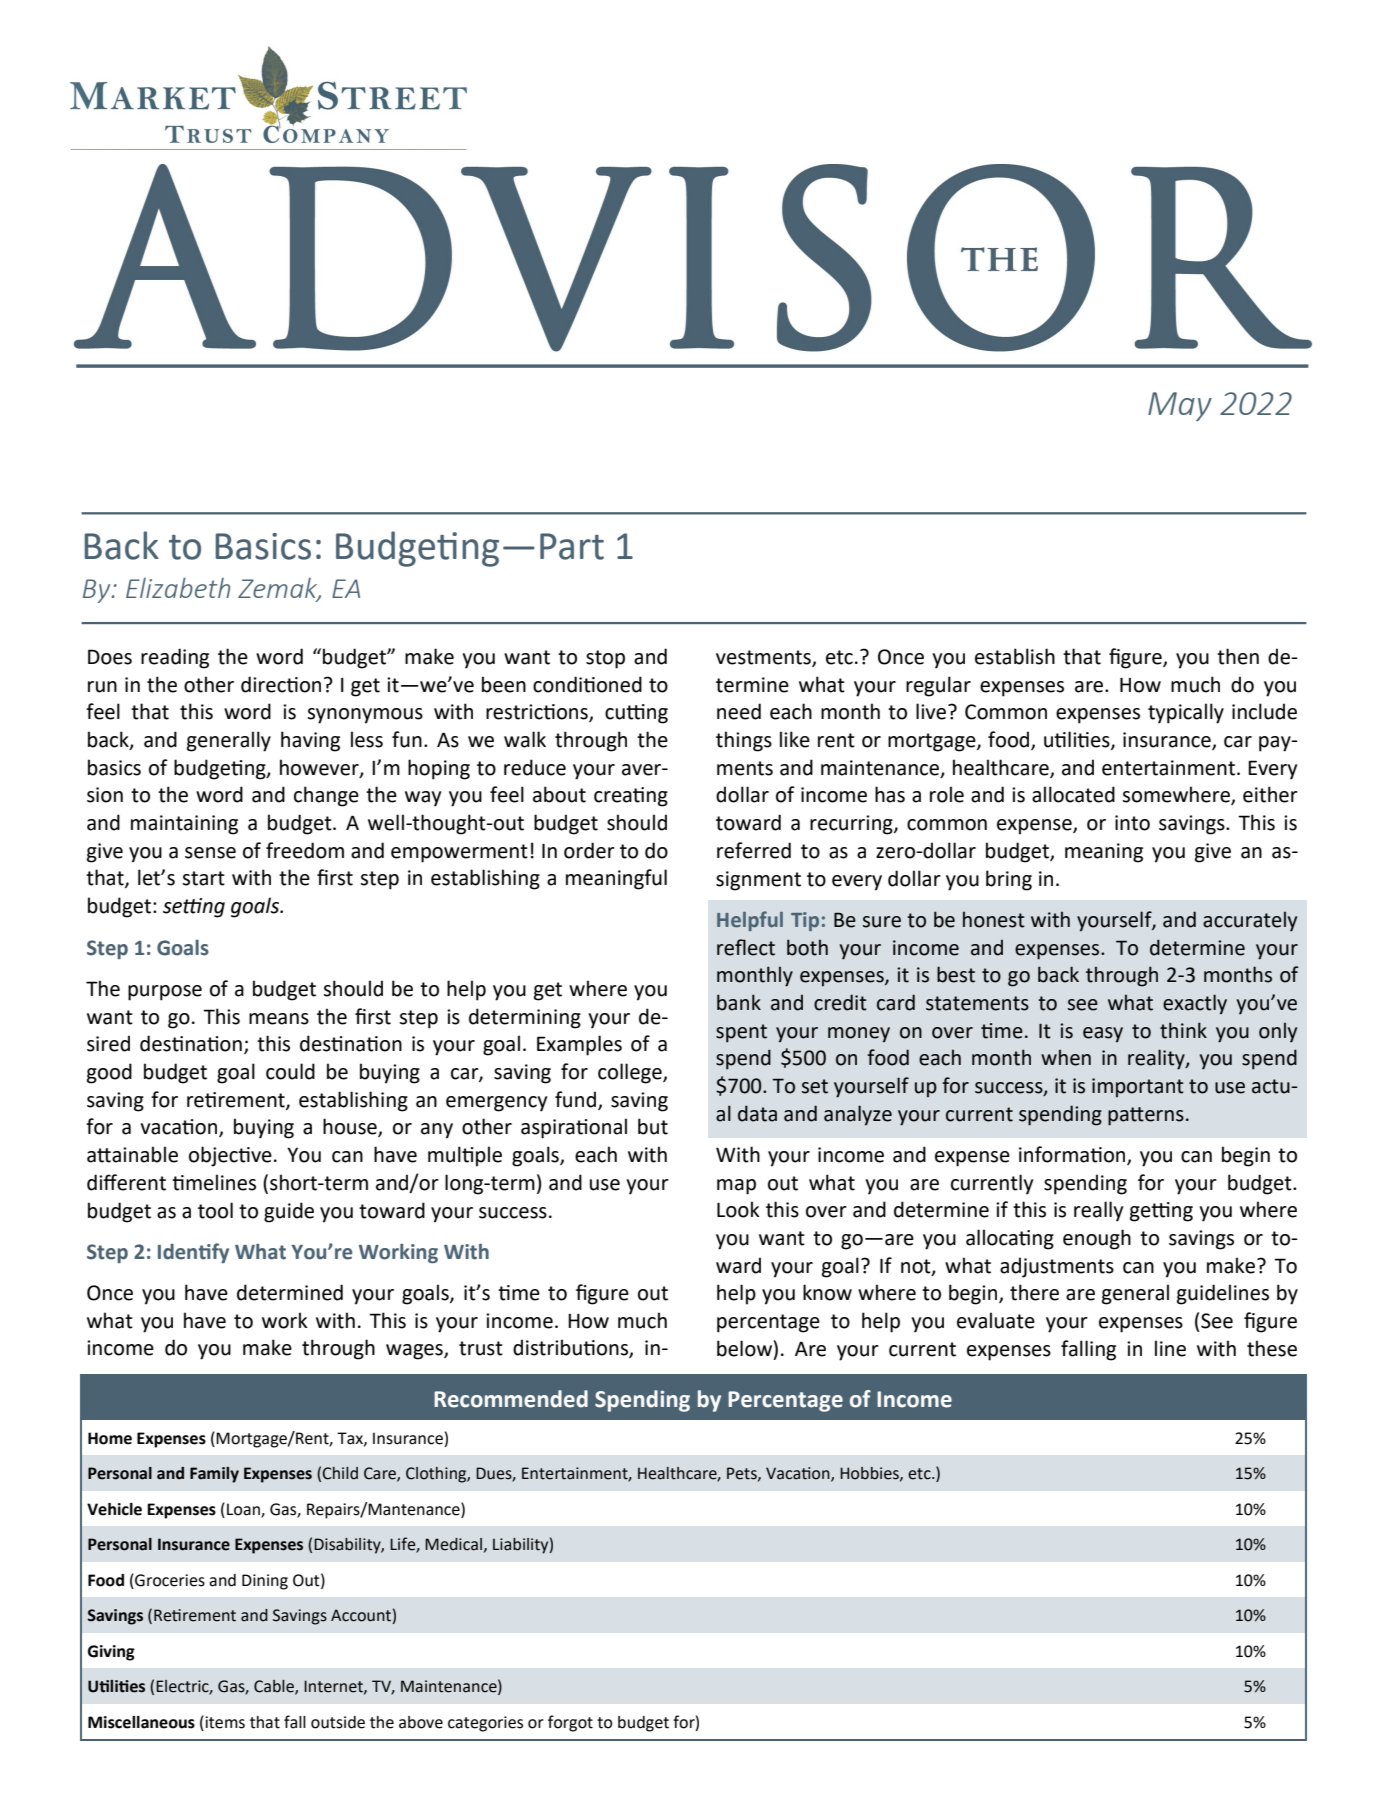 This image has width=1388, height=1797. I want to click on reality, so click(1157, 1059).
